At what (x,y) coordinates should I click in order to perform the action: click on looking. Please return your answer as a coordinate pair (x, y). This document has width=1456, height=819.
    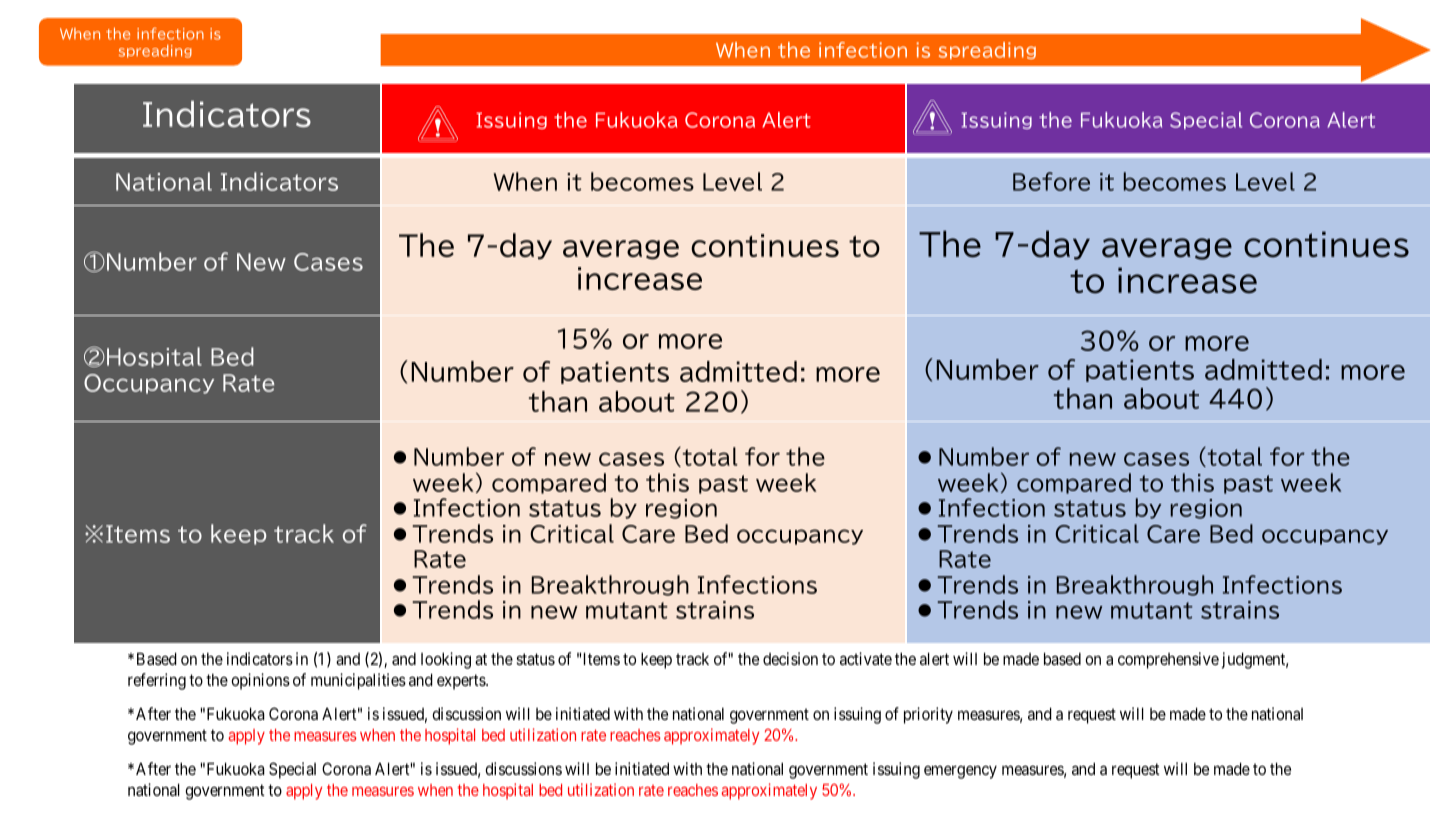
    Looking at the image, I should click on (446, 660).
